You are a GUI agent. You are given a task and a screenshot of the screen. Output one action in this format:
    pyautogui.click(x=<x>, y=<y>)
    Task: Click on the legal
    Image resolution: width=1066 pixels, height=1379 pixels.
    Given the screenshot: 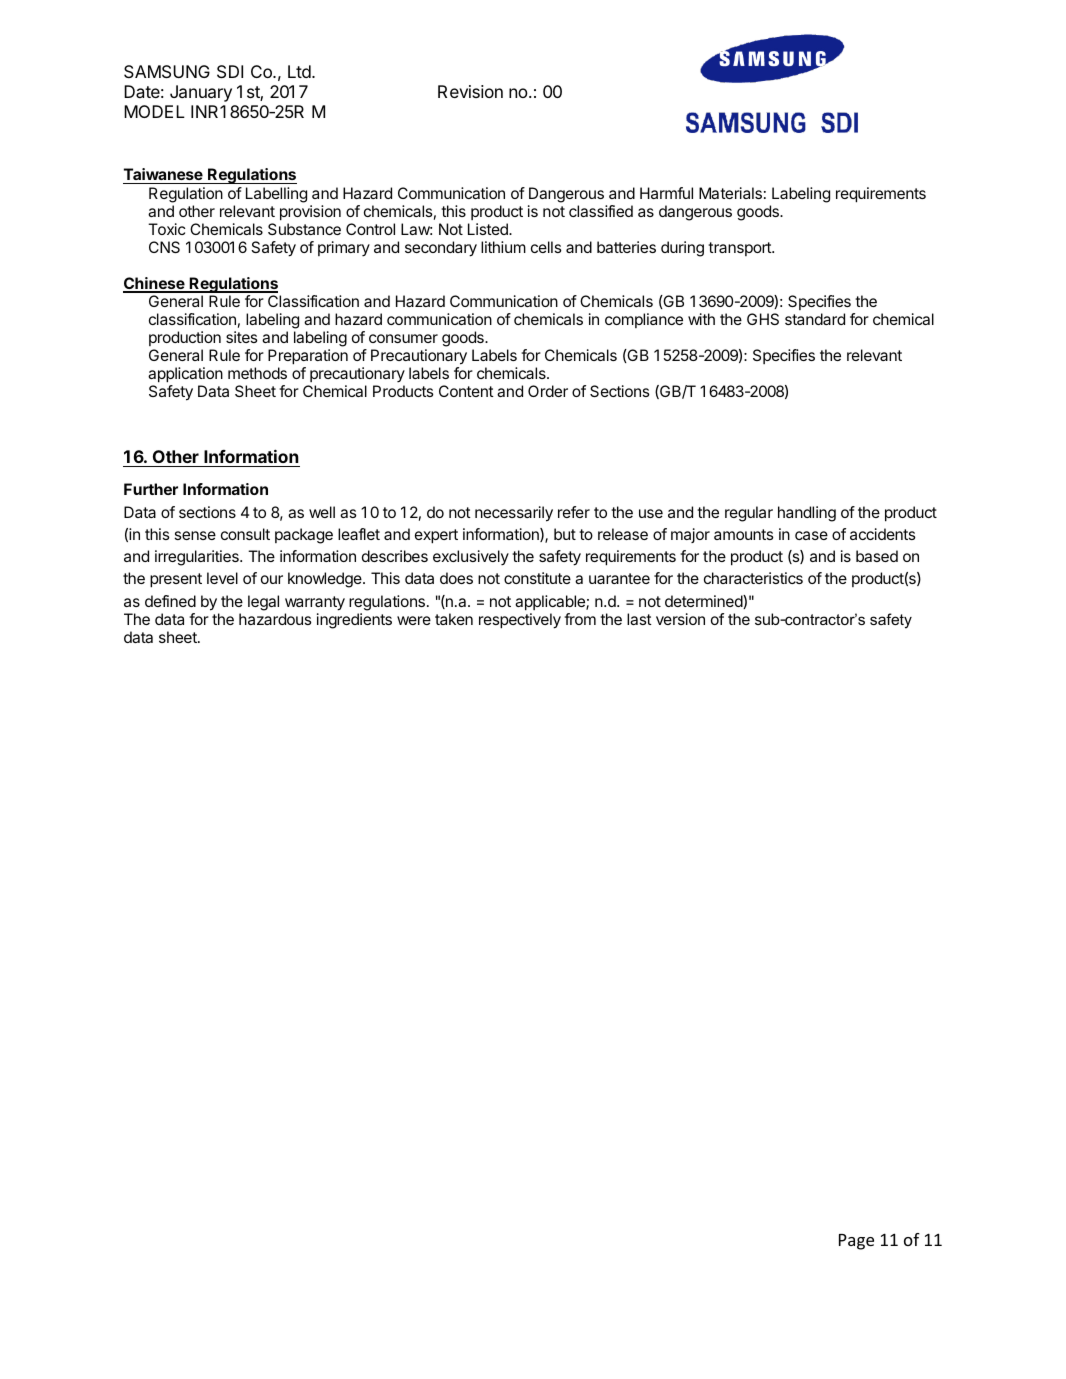 What is the action you would take?
    pyautogui.click(x=263, y=603)
